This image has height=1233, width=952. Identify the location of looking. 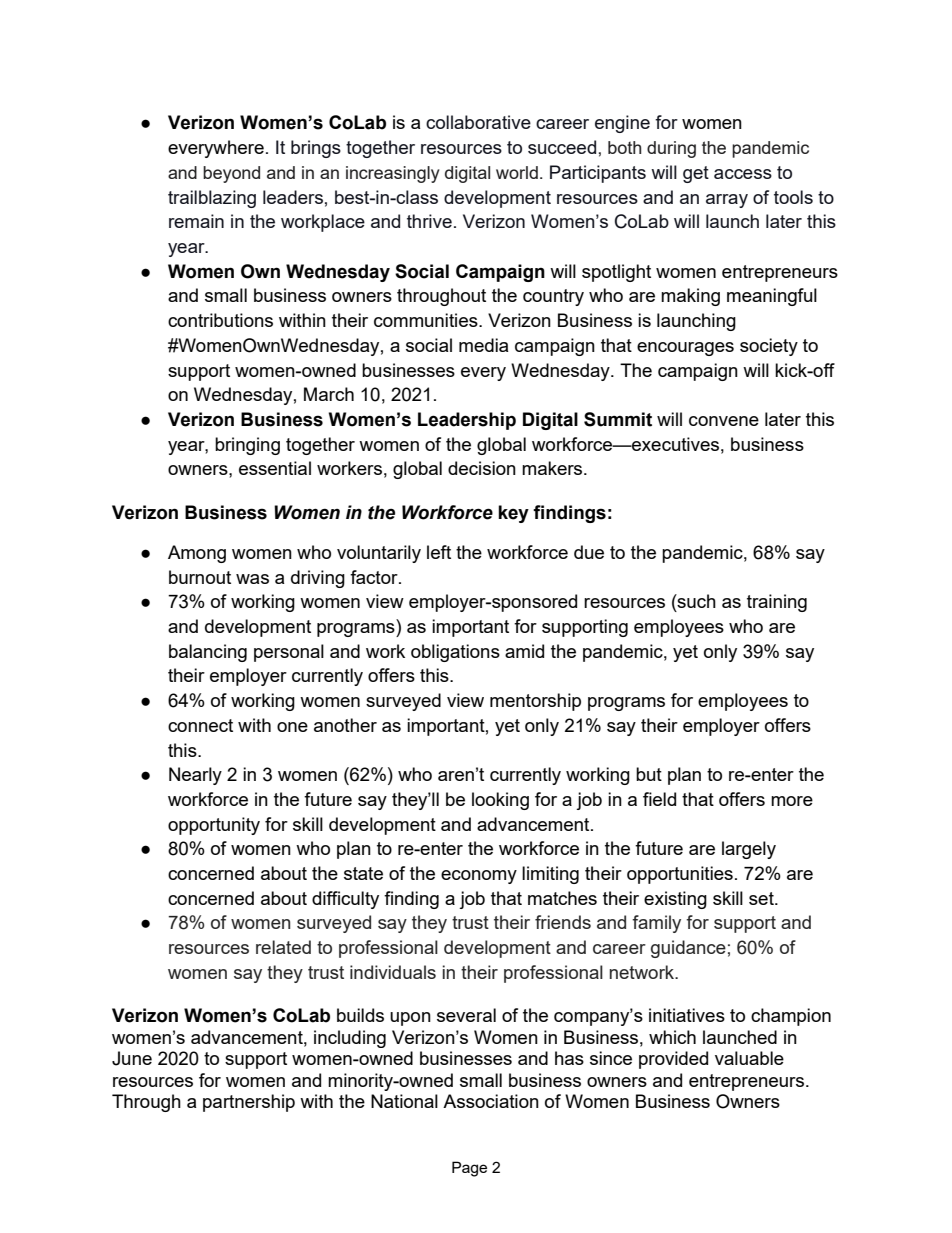
(500, 801).
